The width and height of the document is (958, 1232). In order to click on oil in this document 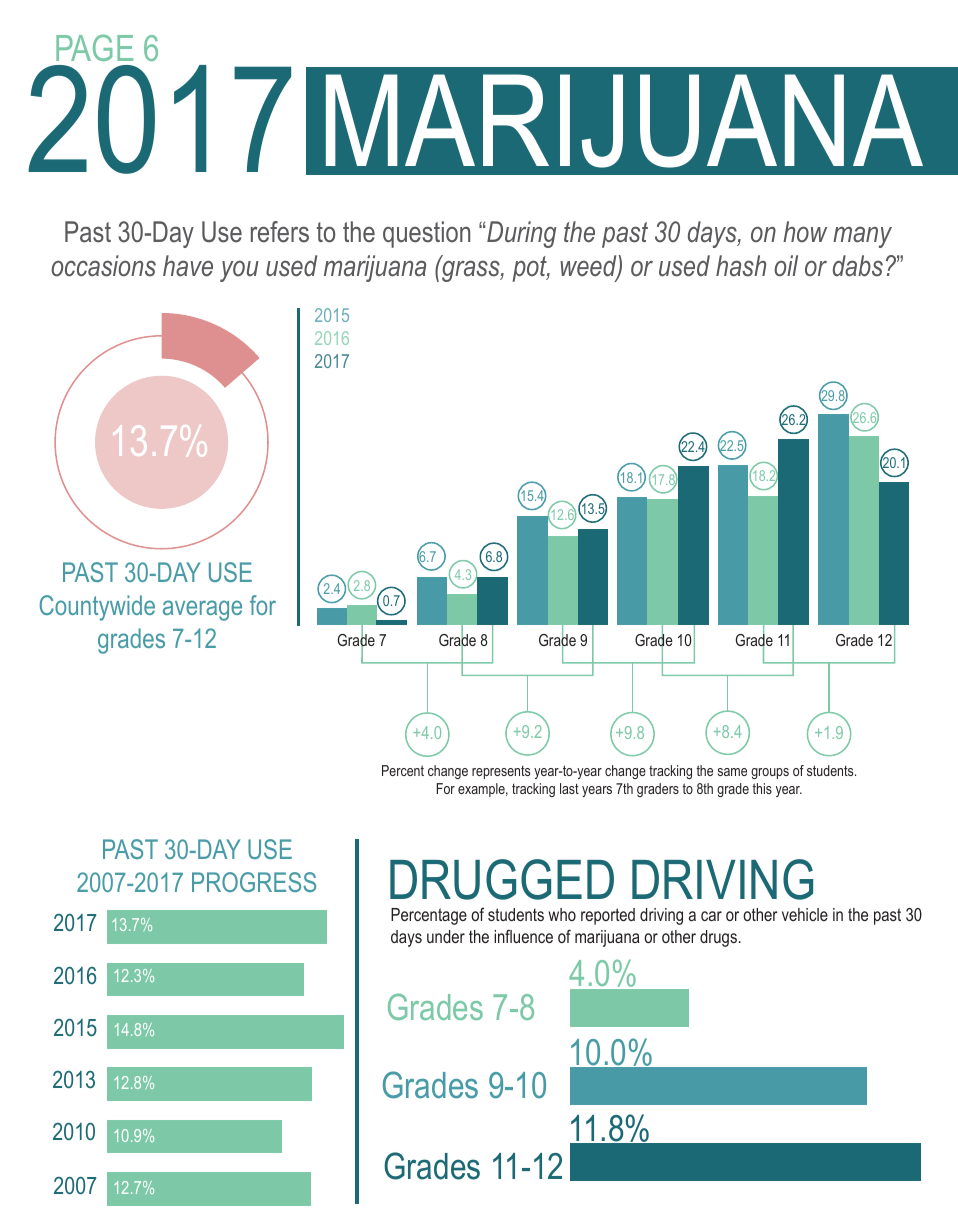, I will do `click(786, 266)`.
